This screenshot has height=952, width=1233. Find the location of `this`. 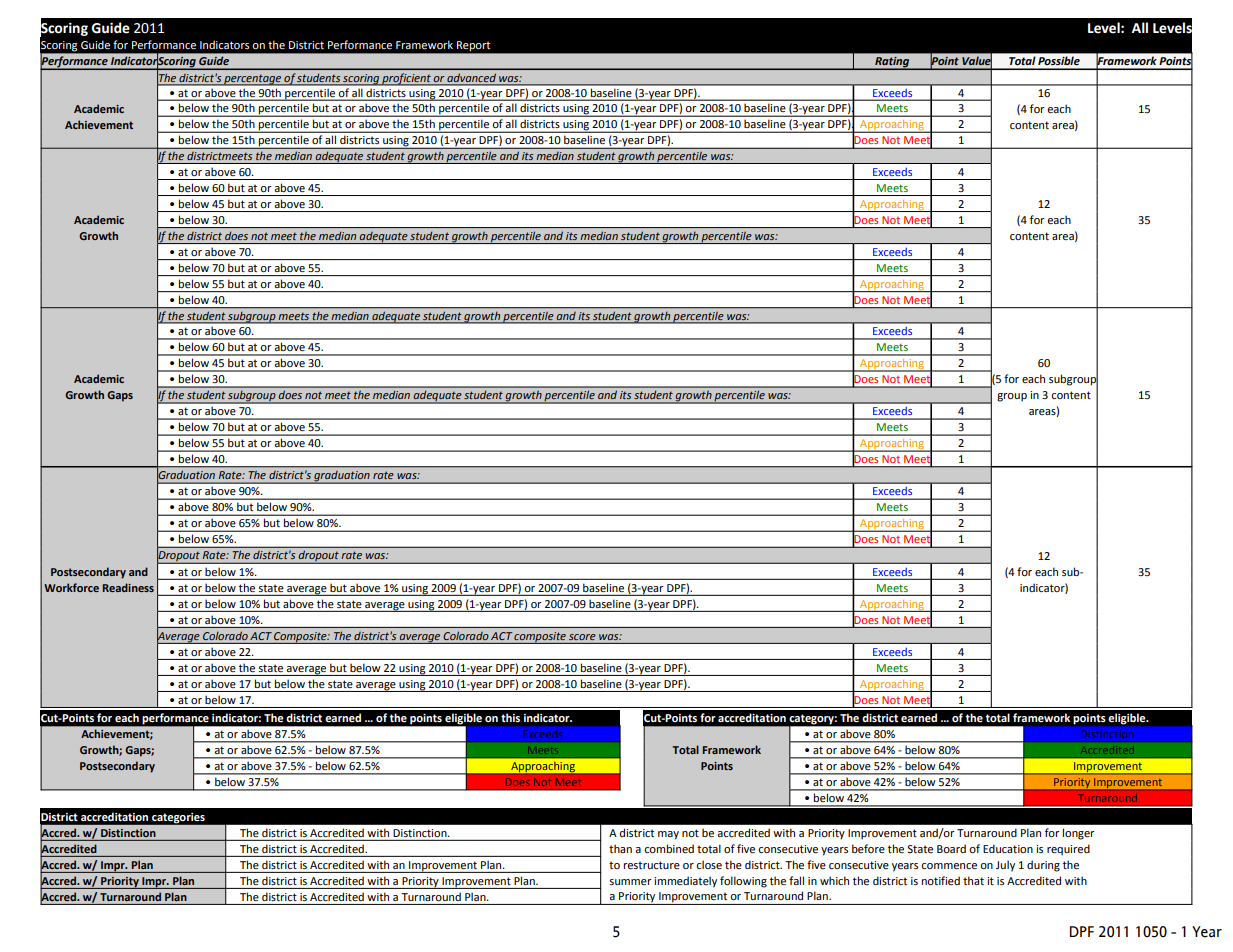

this is located at coordinates (510, 717).
